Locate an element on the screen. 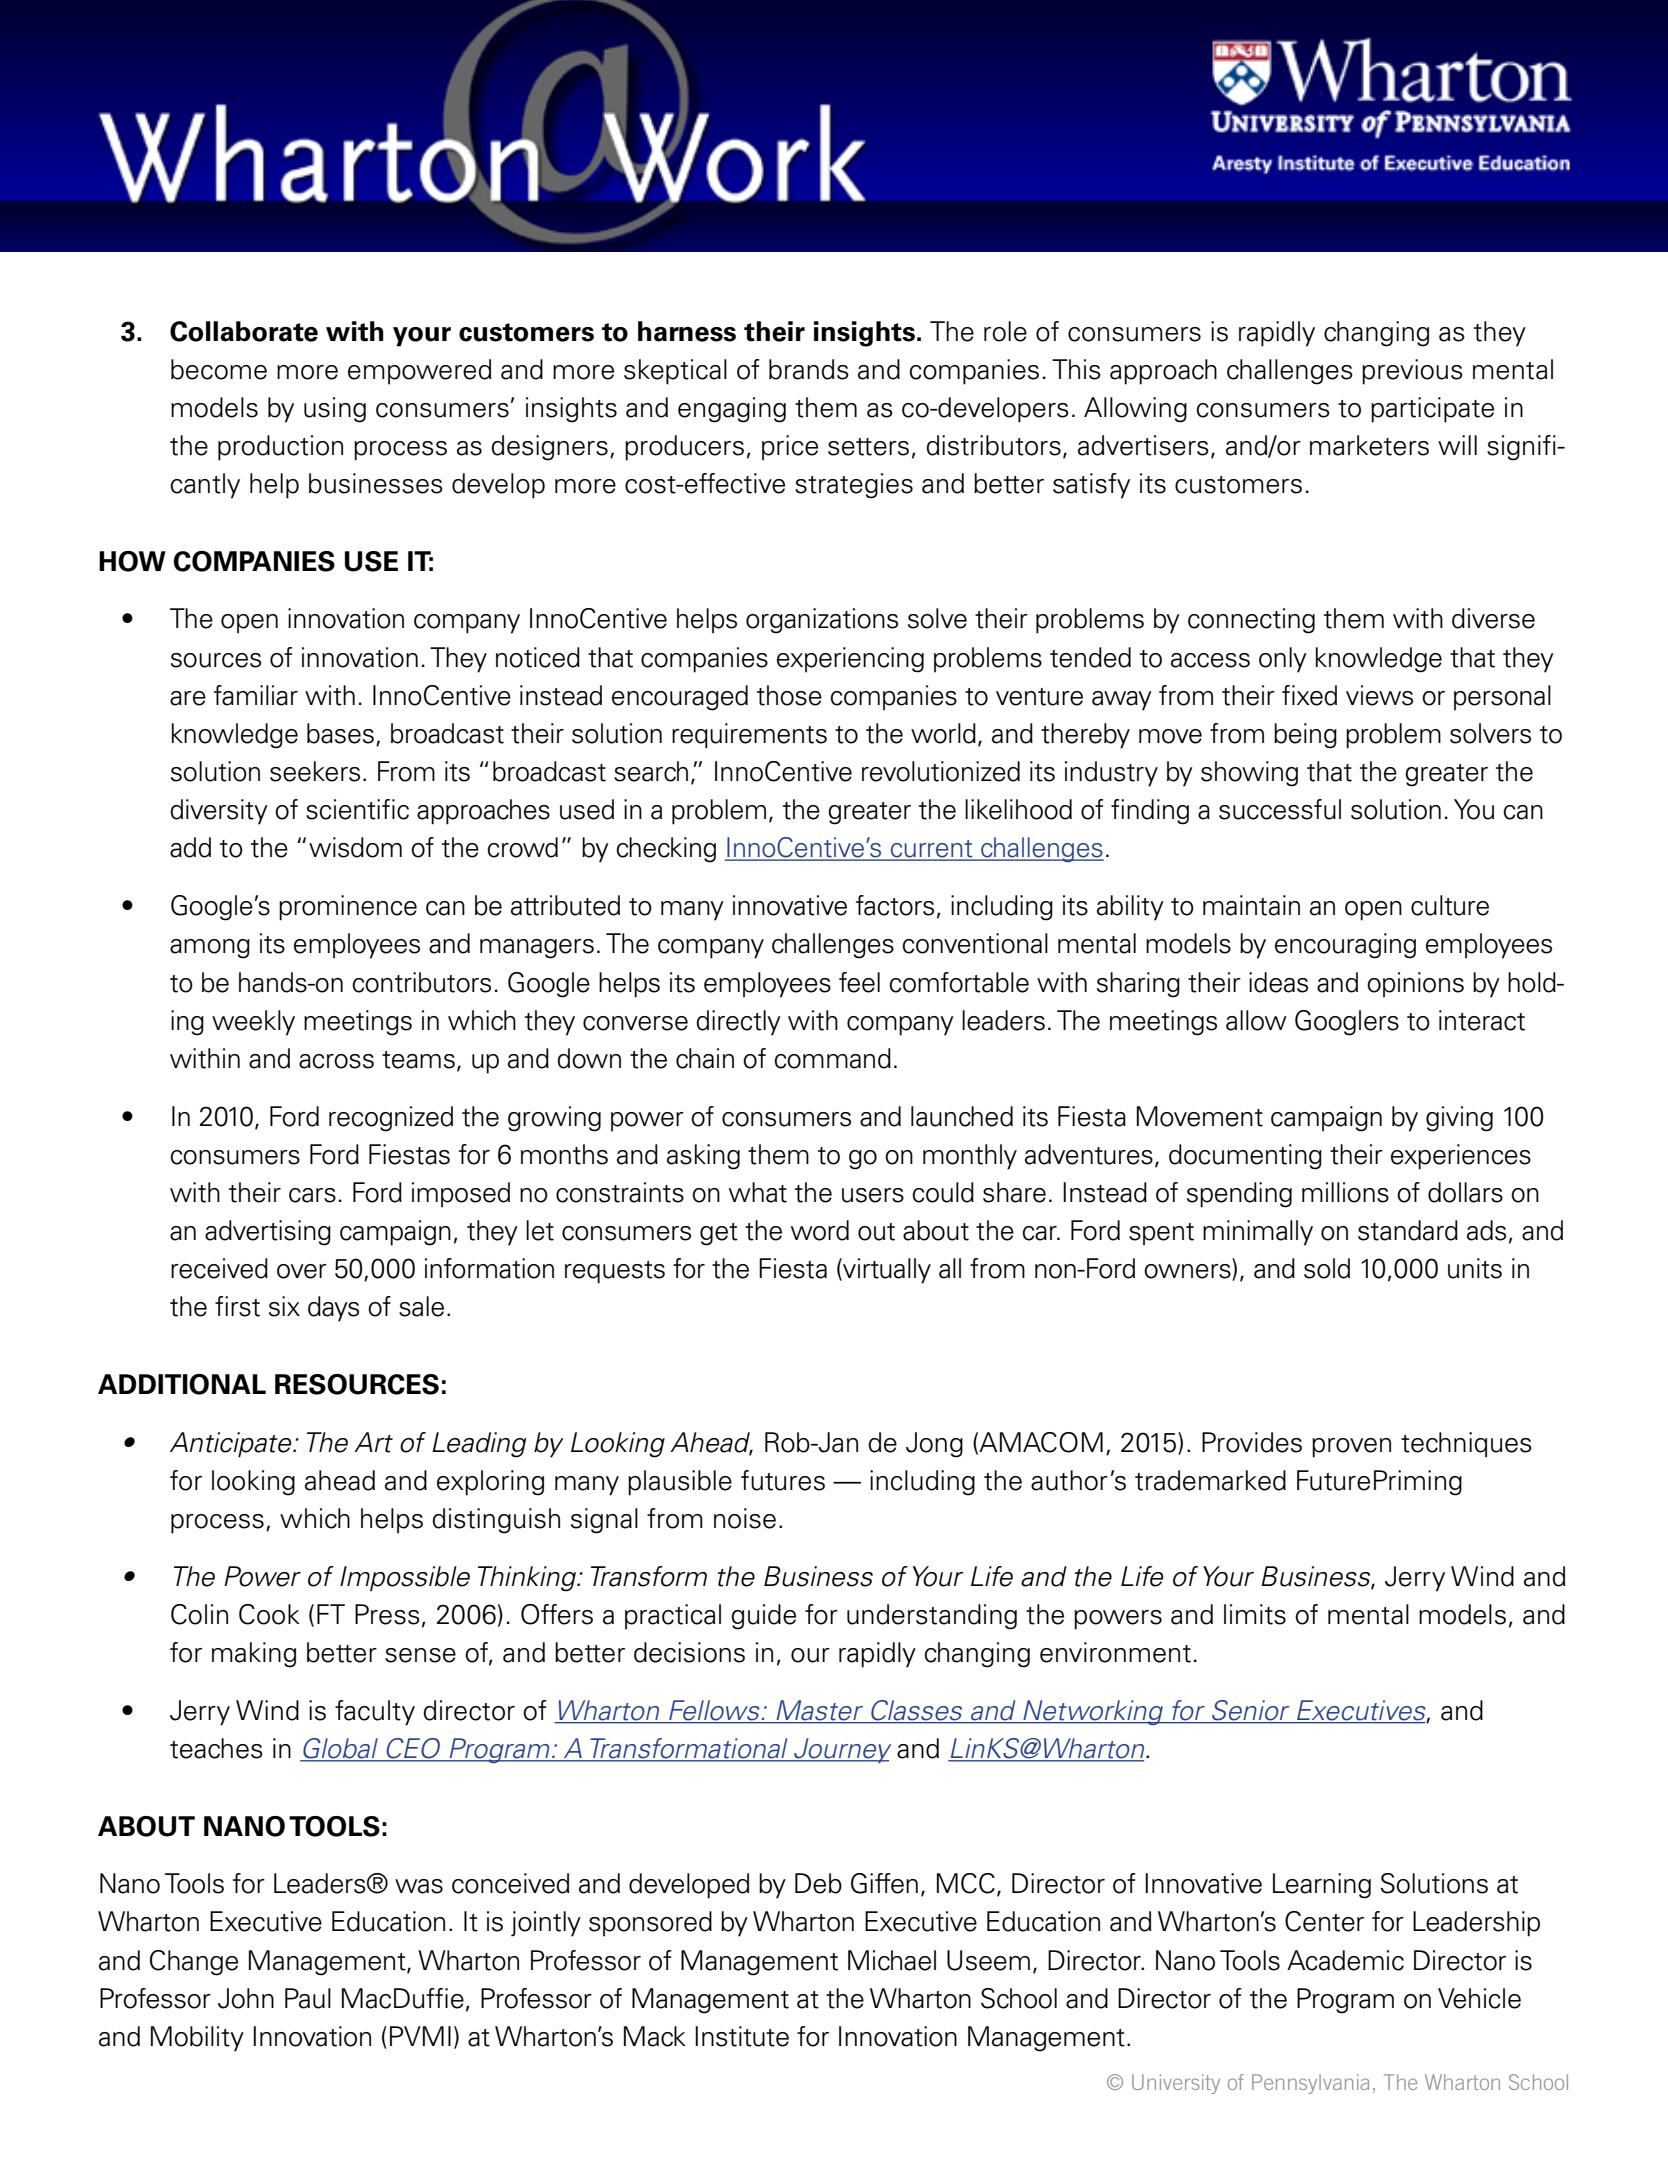 The image size is (1668, 2159). Pennsylvania is located at coordinates (1310, 2084).
